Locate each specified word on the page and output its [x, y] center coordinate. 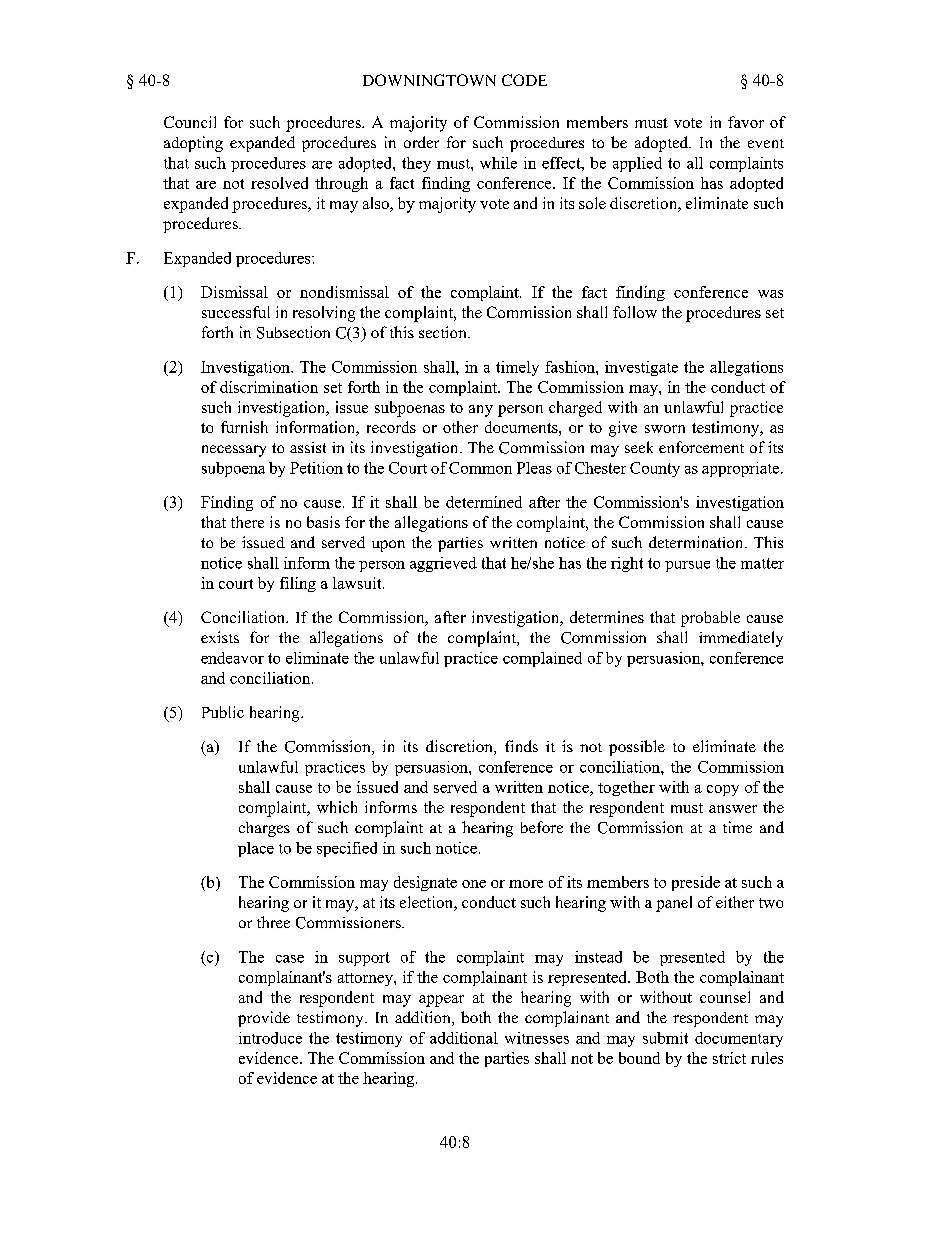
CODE [524, 80]
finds [521, 746]
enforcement [701, 447]
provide [264, 1019]
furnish [244, 427]
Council [190, 122]
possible [637, 748]
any [481, 411]
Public [223, 712]
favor [746, 122]
